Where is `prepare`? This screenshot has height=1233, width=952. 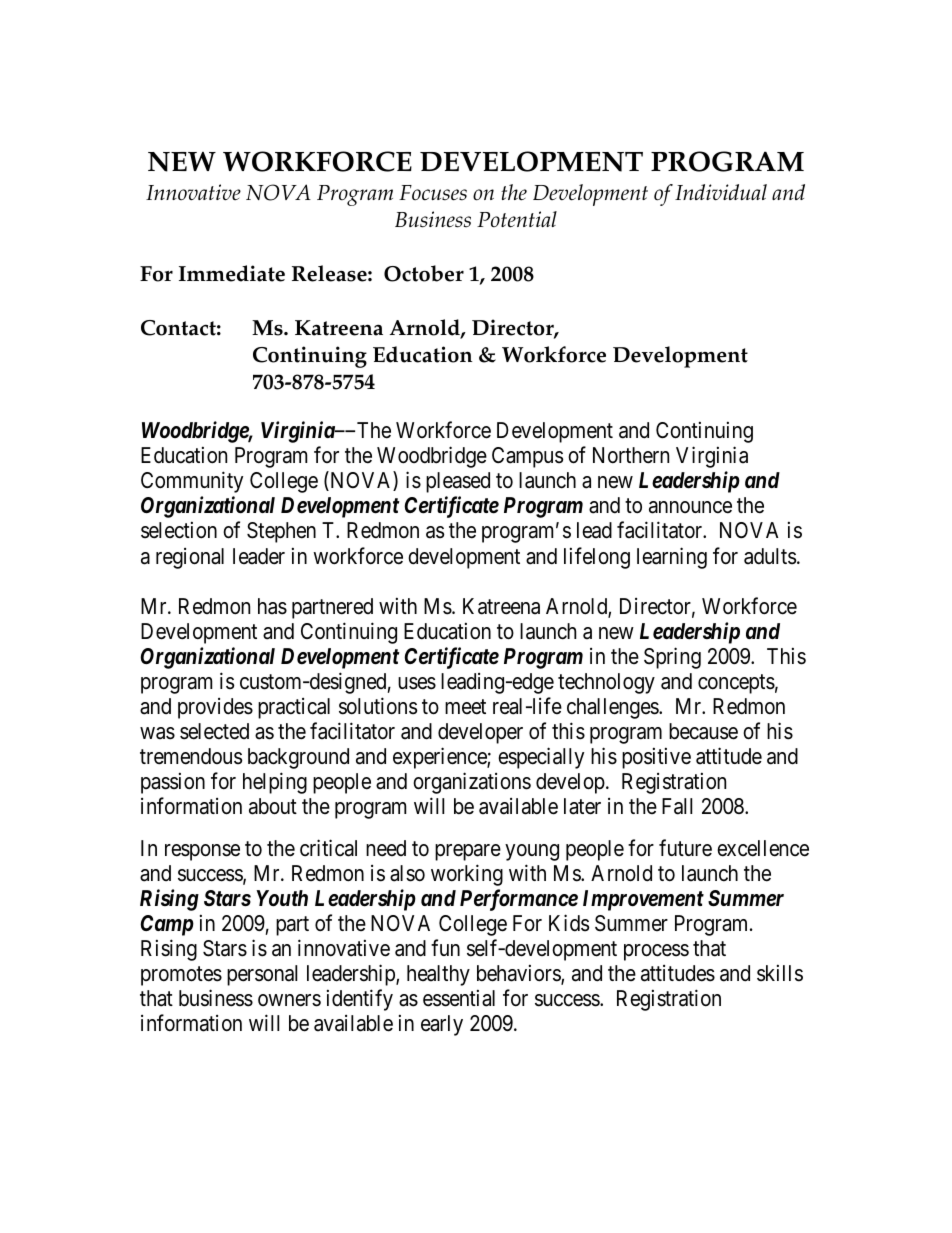
prepare is located at coordinates (468, 852).
